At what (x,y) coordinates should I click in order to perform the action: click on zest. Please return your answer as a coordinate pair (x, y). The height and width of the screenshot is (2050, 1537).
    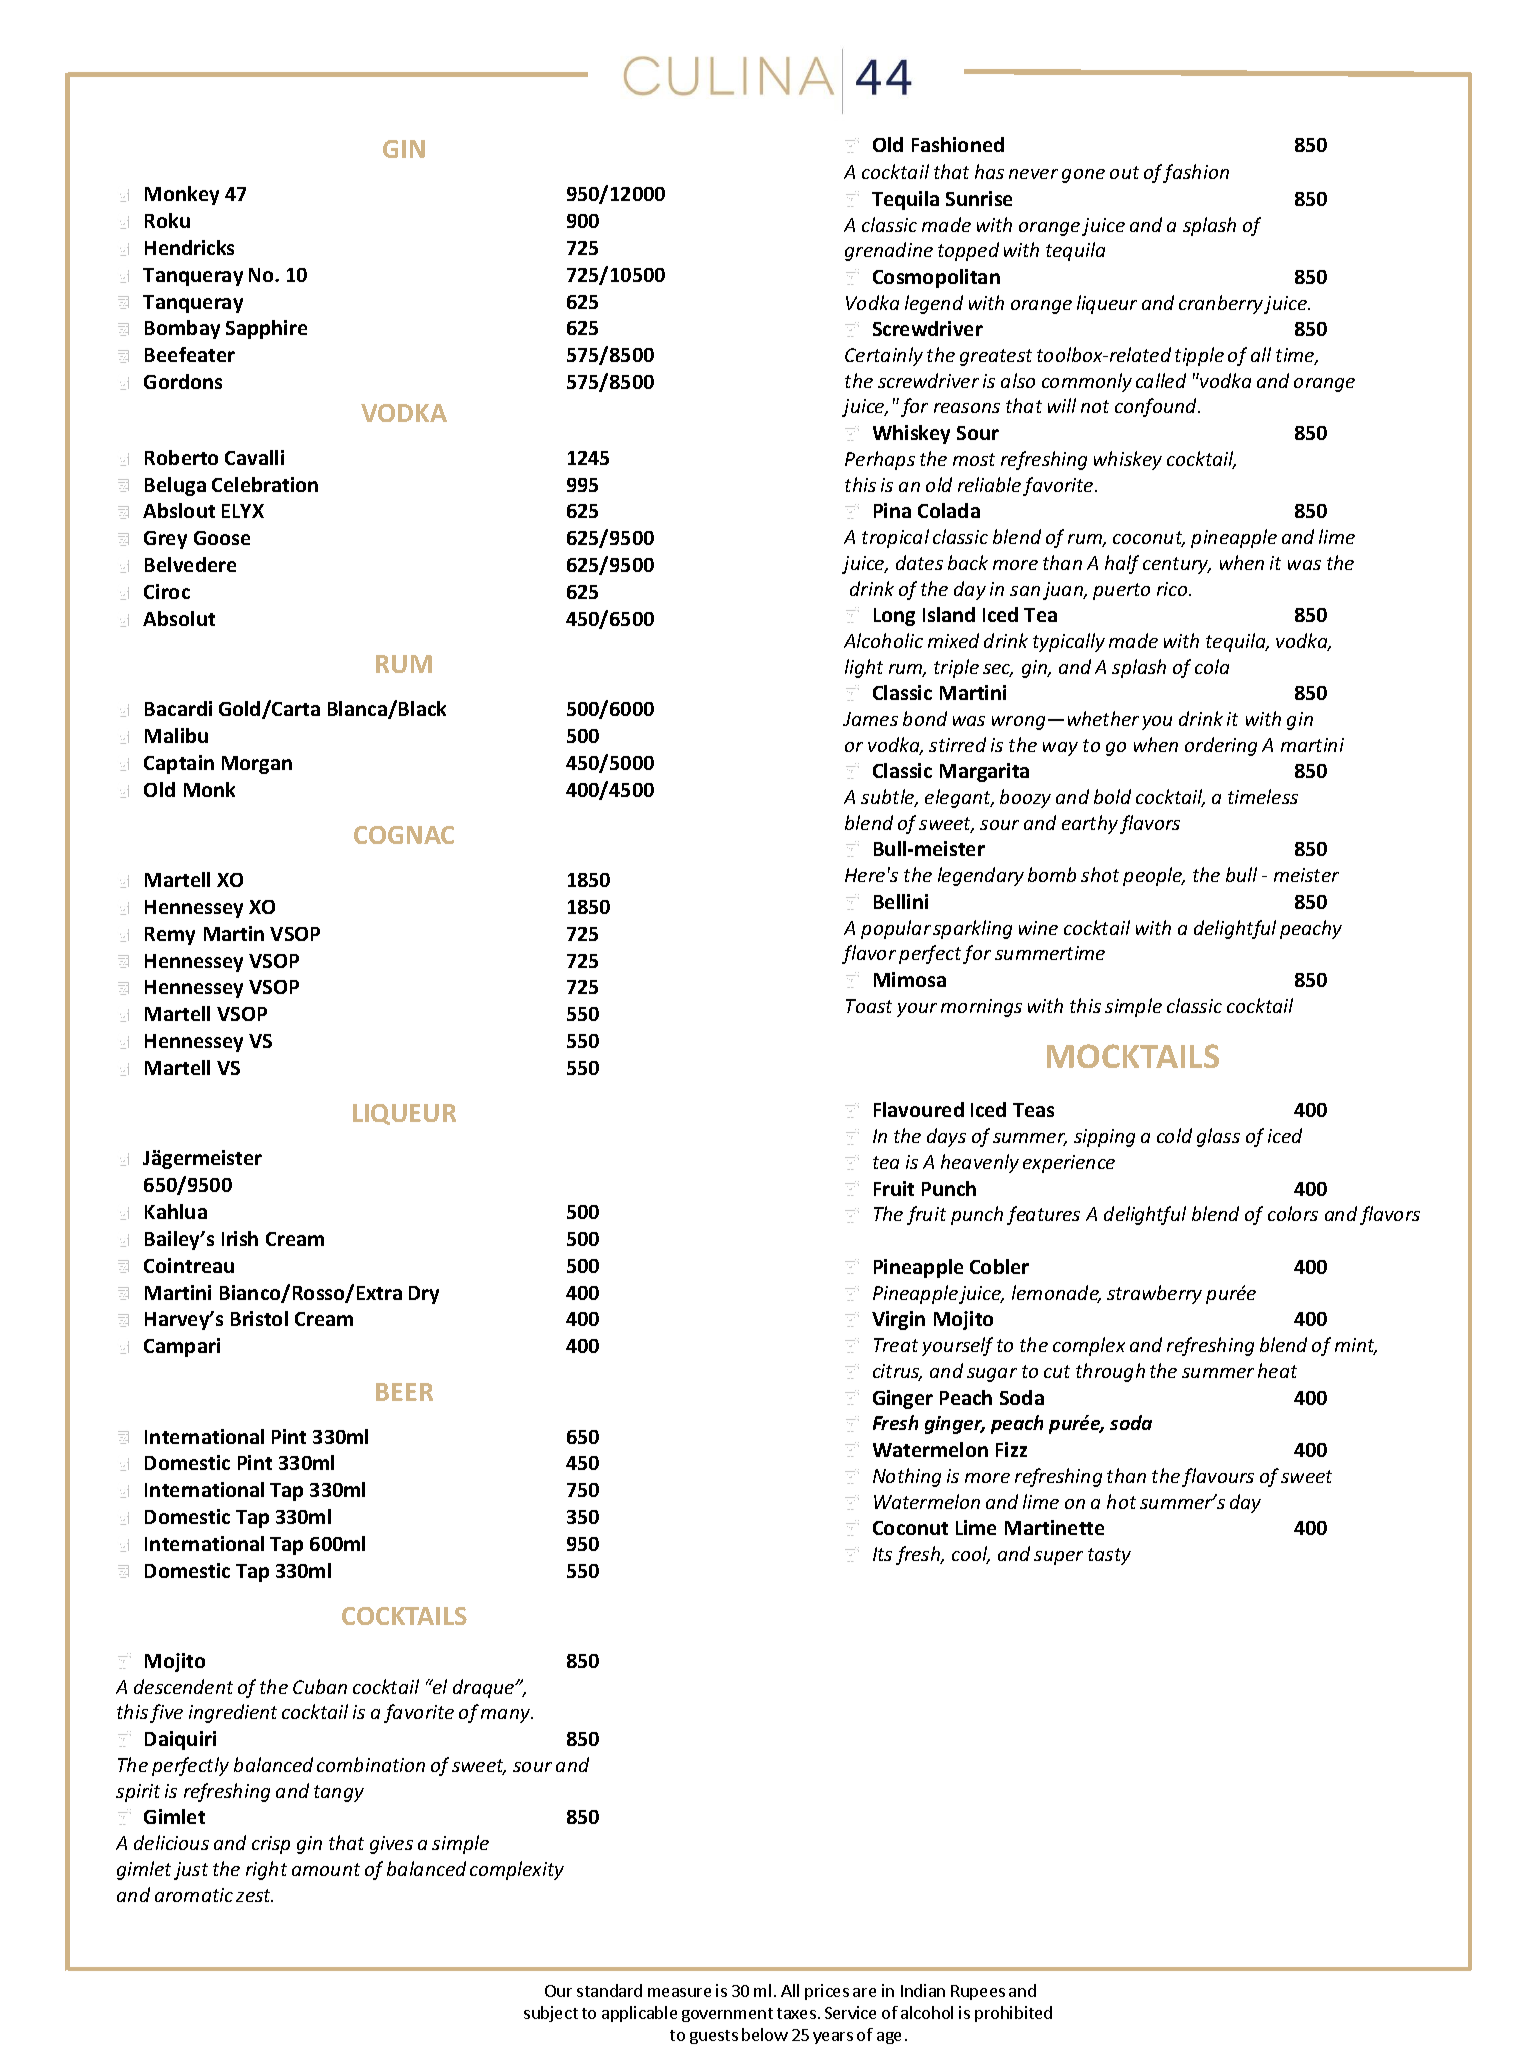
    Looking at the image, I should click on (254, 1895).
